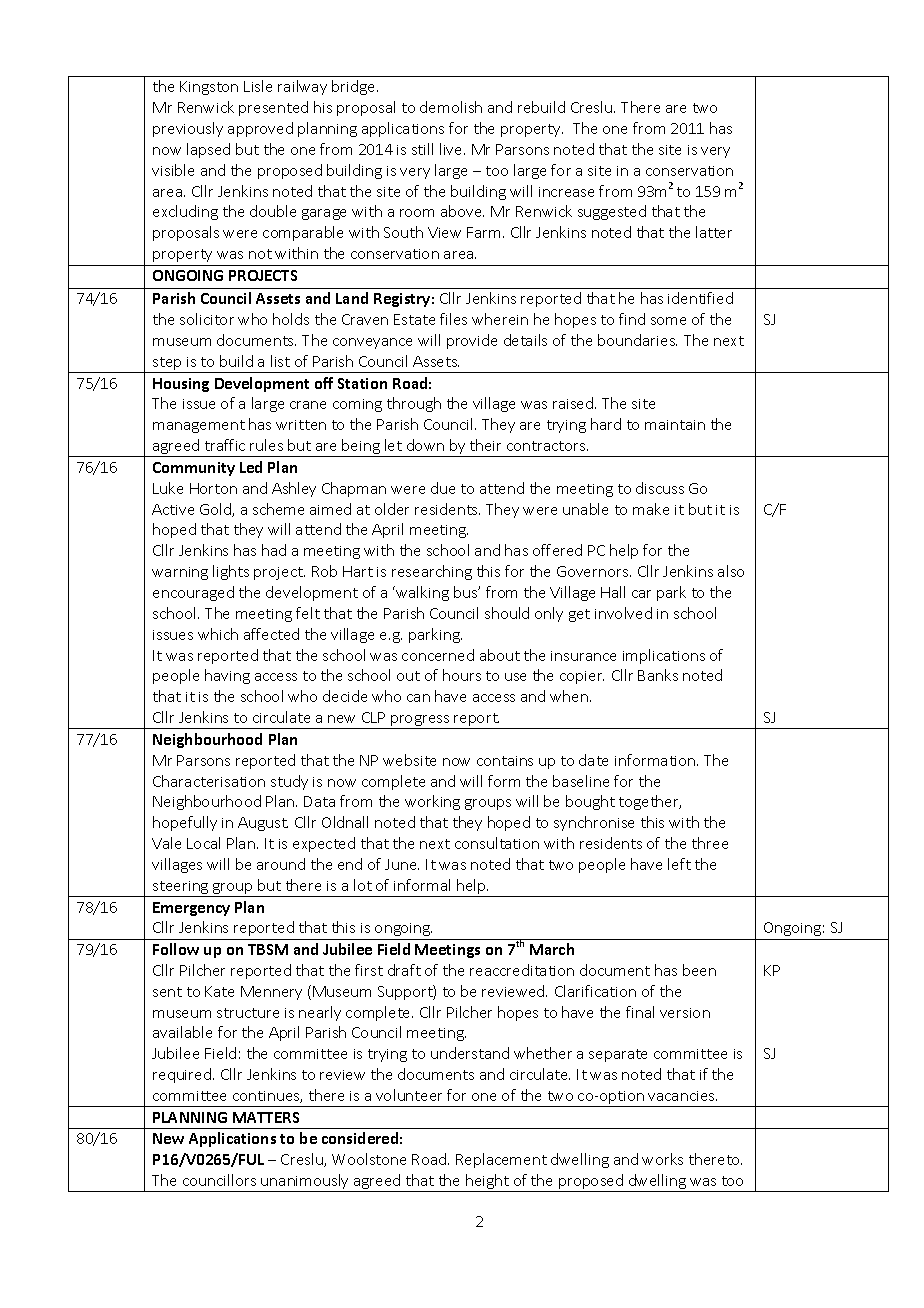 This image has width=924, height=1308. Describe the element at coordinates (664, 656) in the image. I see `implications` at that location.
